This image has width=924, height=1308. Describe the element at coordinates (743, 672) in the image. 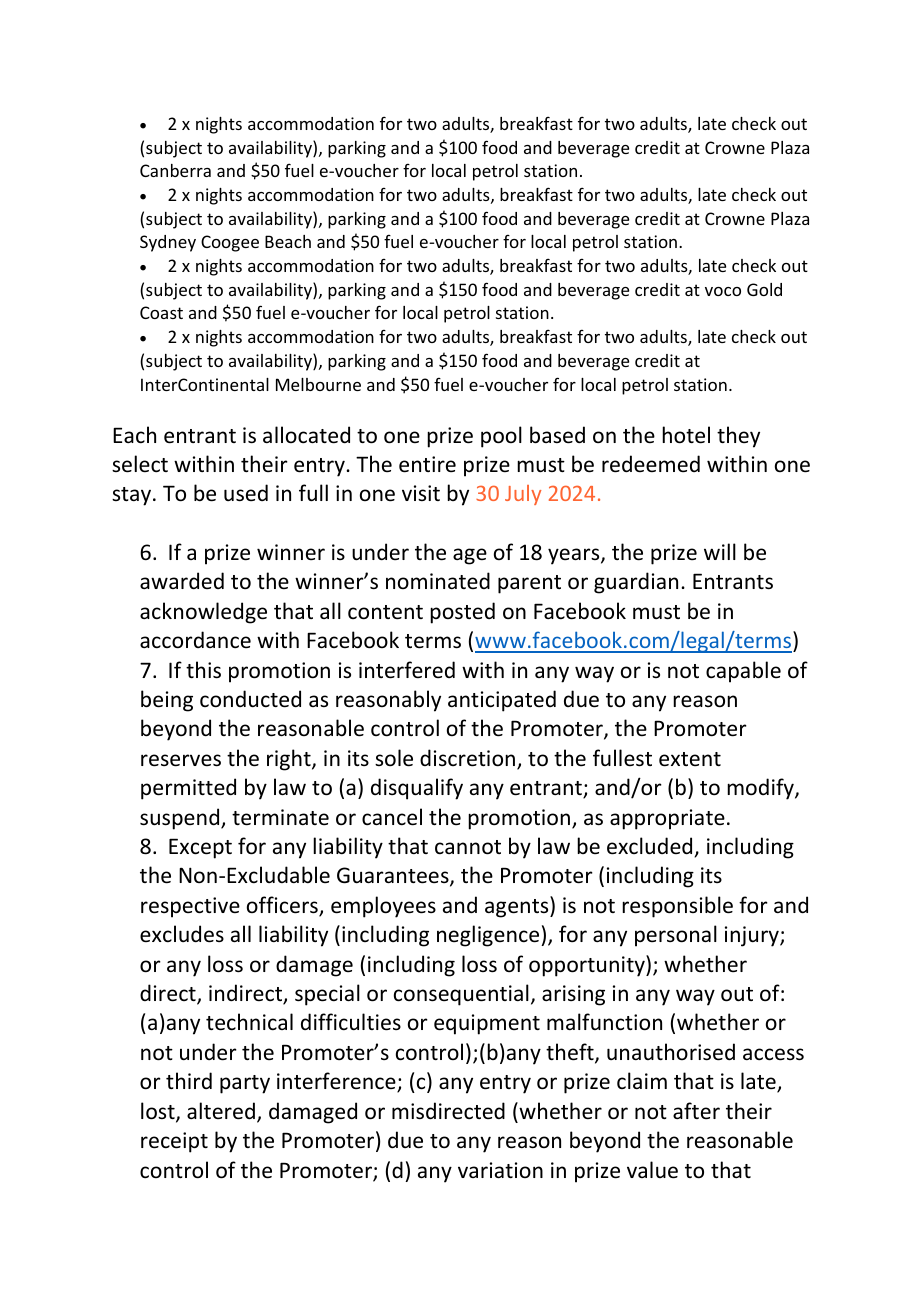

I see `capable` at that location.
